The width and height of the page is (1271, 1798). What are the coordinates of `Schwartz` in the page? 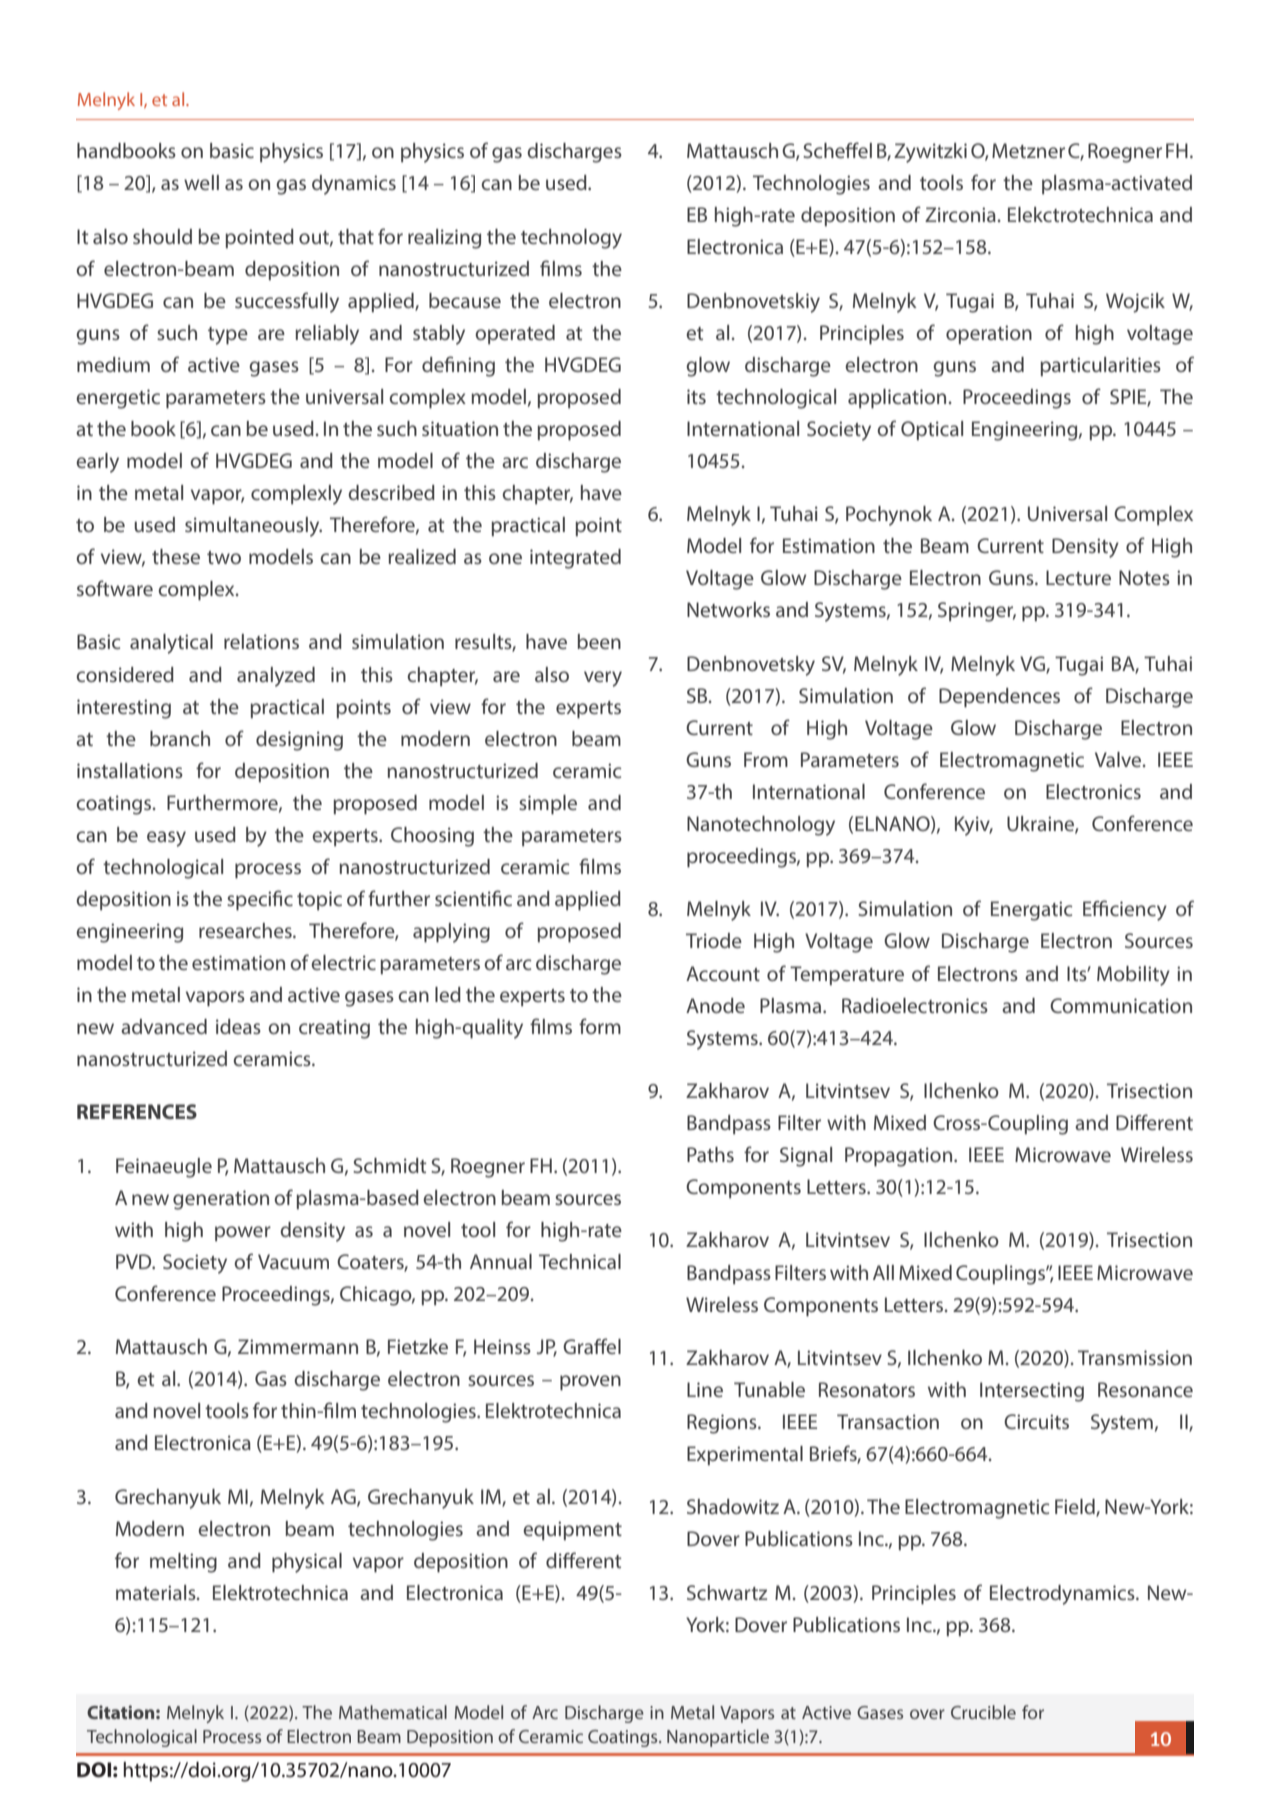 It's located at (727, 1592).
